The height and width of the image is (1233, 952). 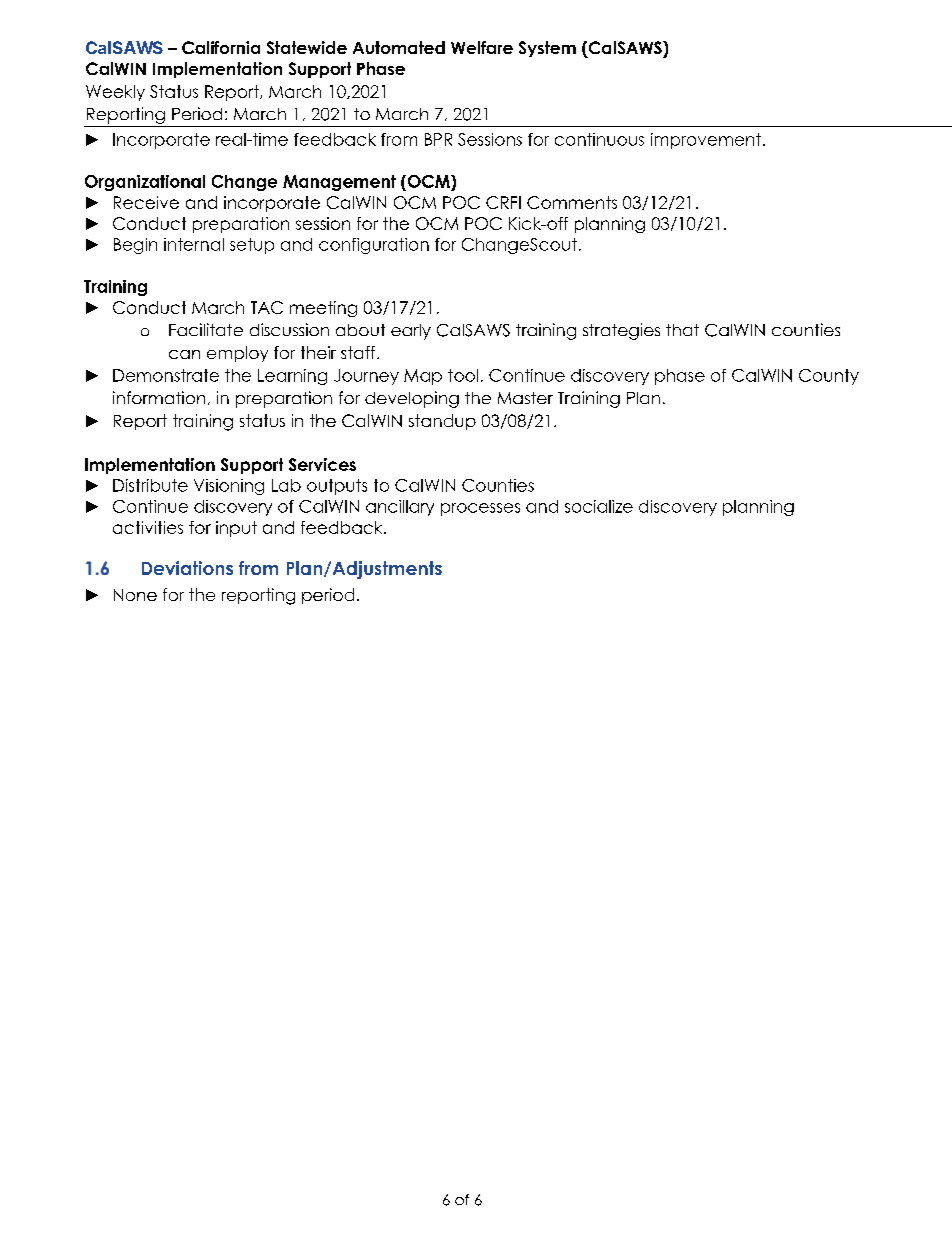 I want to click on System, so click(x=547, y=49).
